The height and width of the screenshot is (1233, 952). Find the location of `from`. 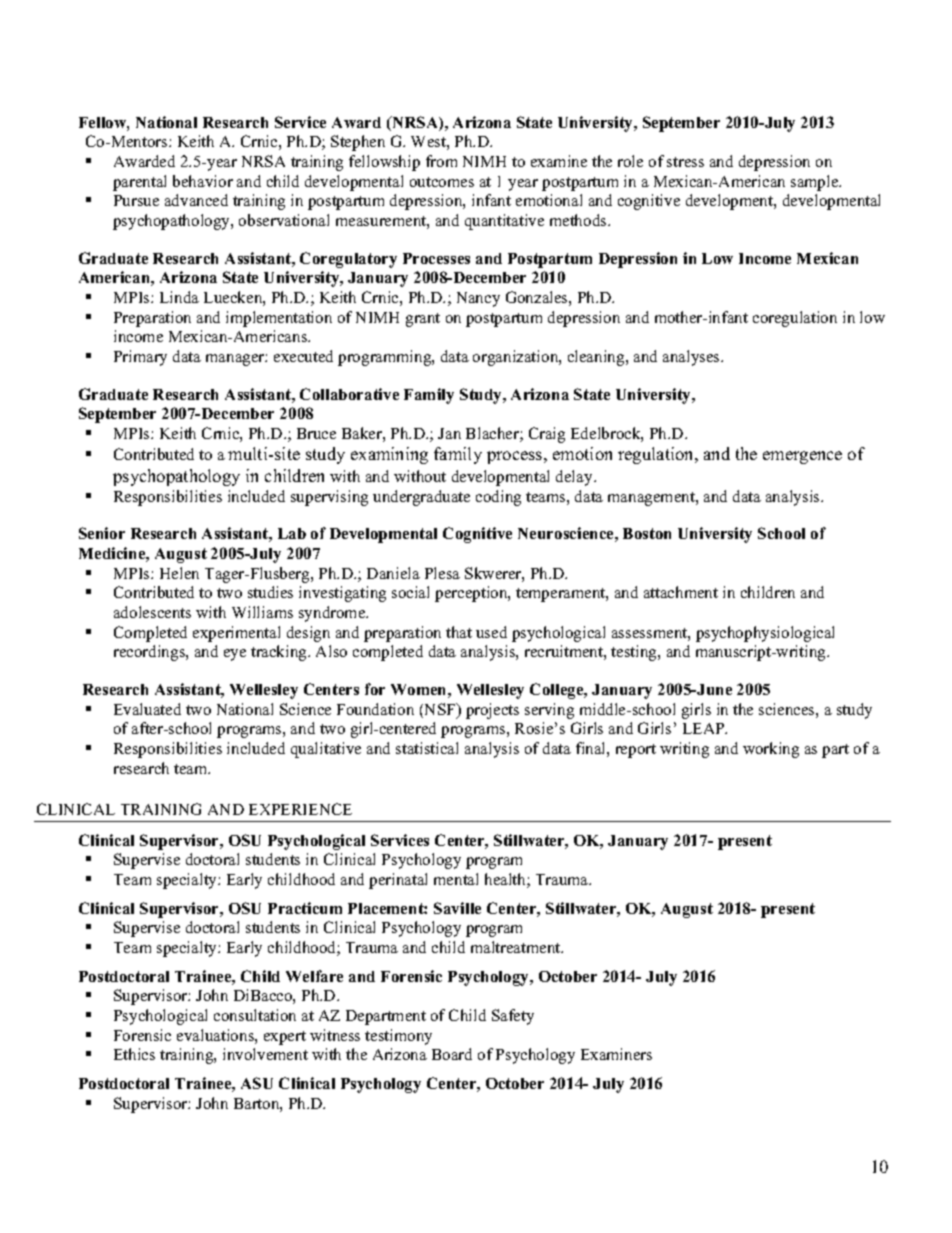

from is located at coordinates (441, 161).
